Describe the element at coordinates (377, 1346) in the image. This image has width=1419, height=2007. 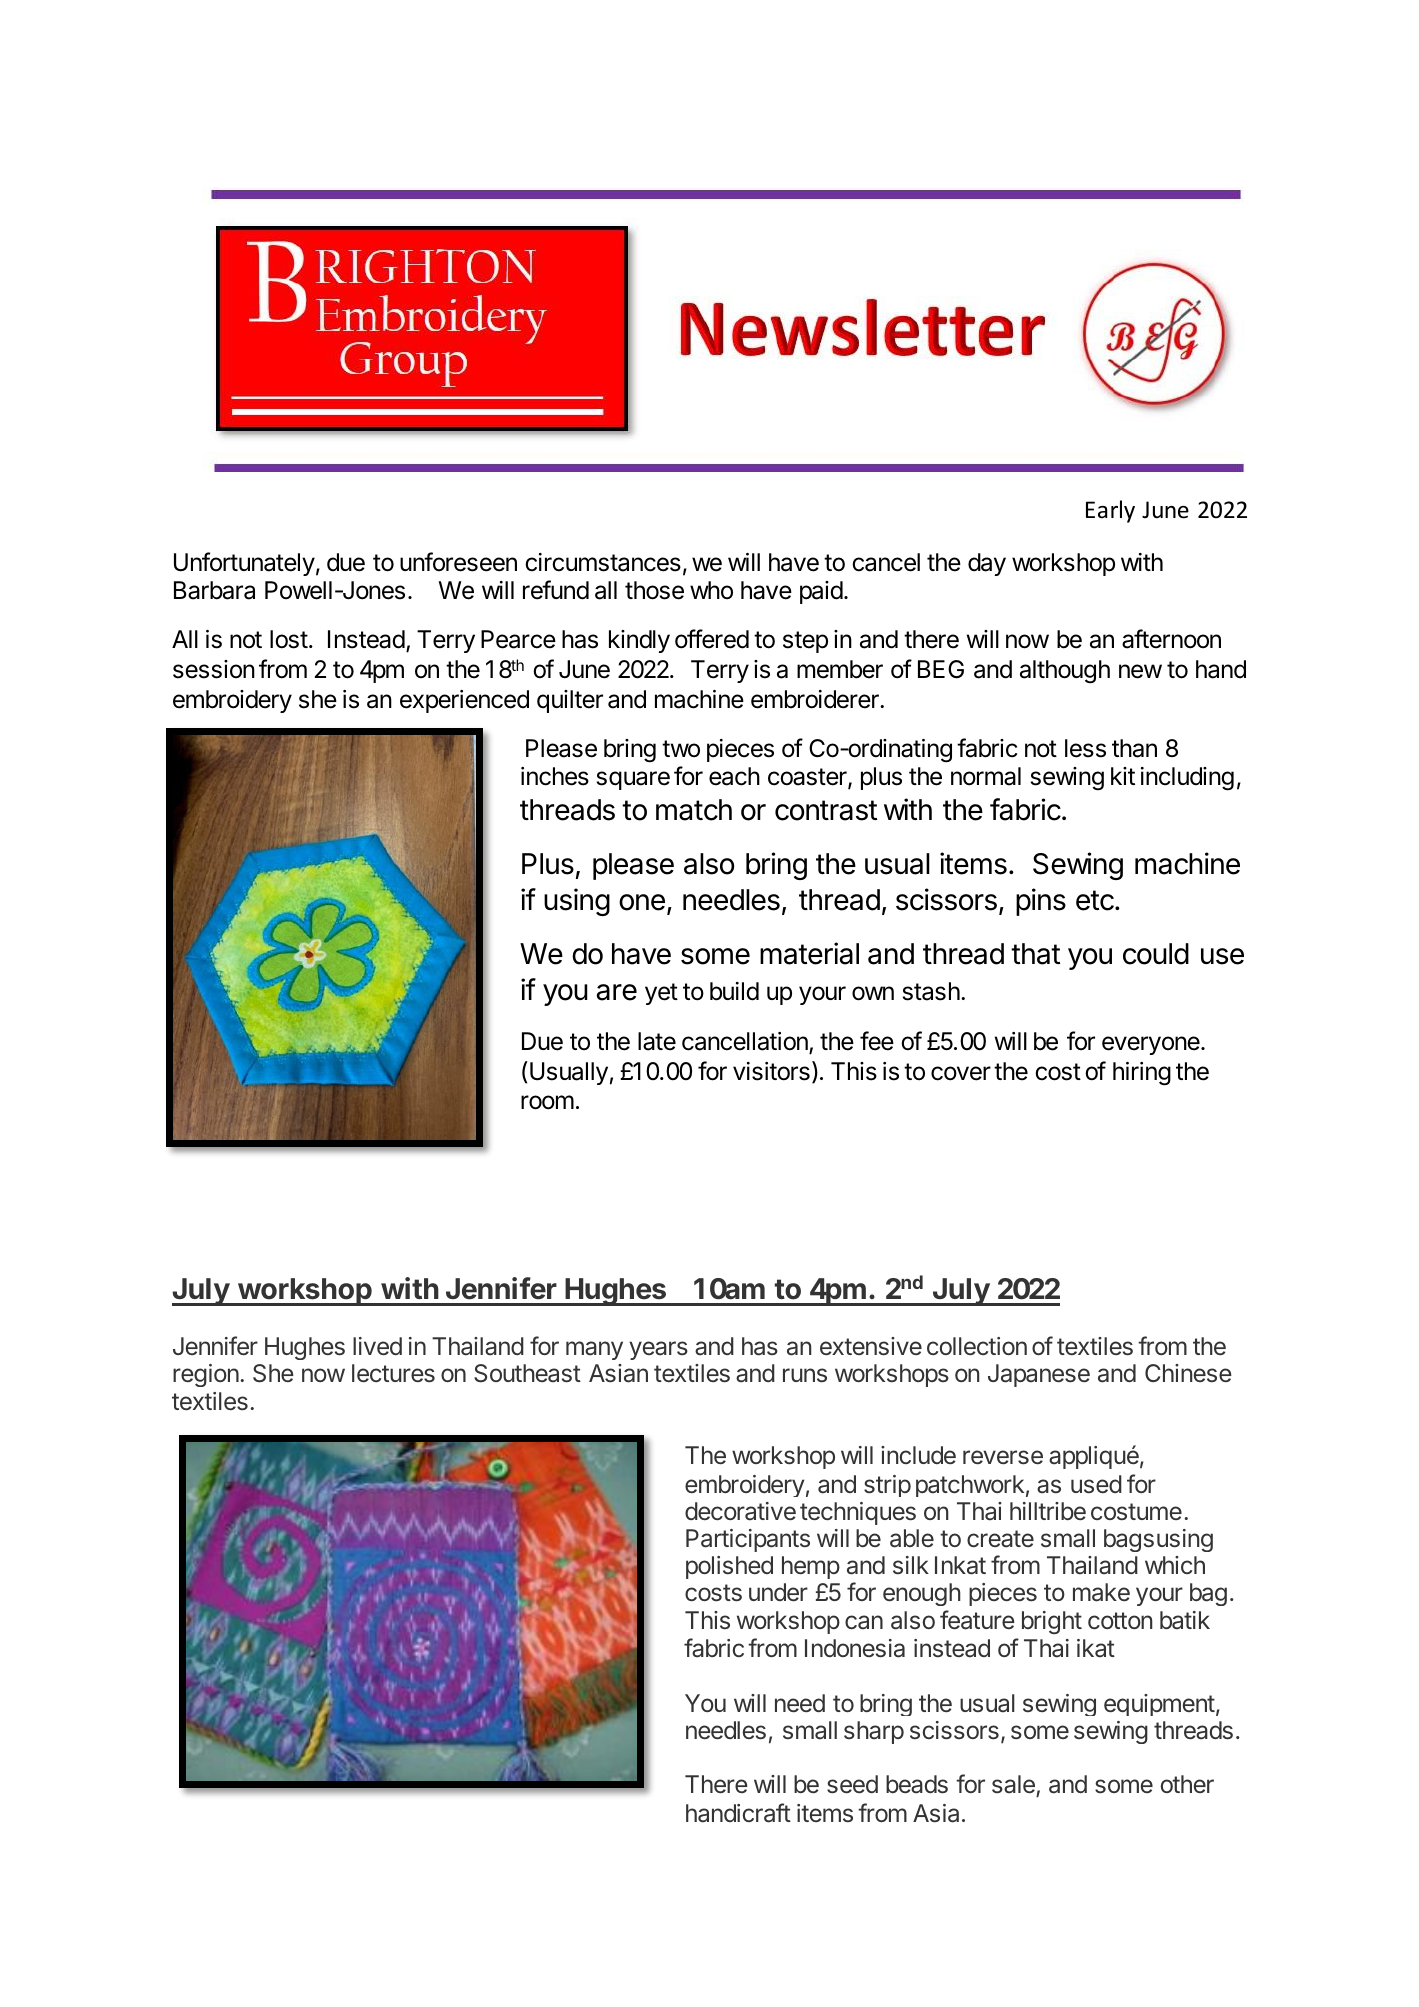
I see `lived` at that location.
